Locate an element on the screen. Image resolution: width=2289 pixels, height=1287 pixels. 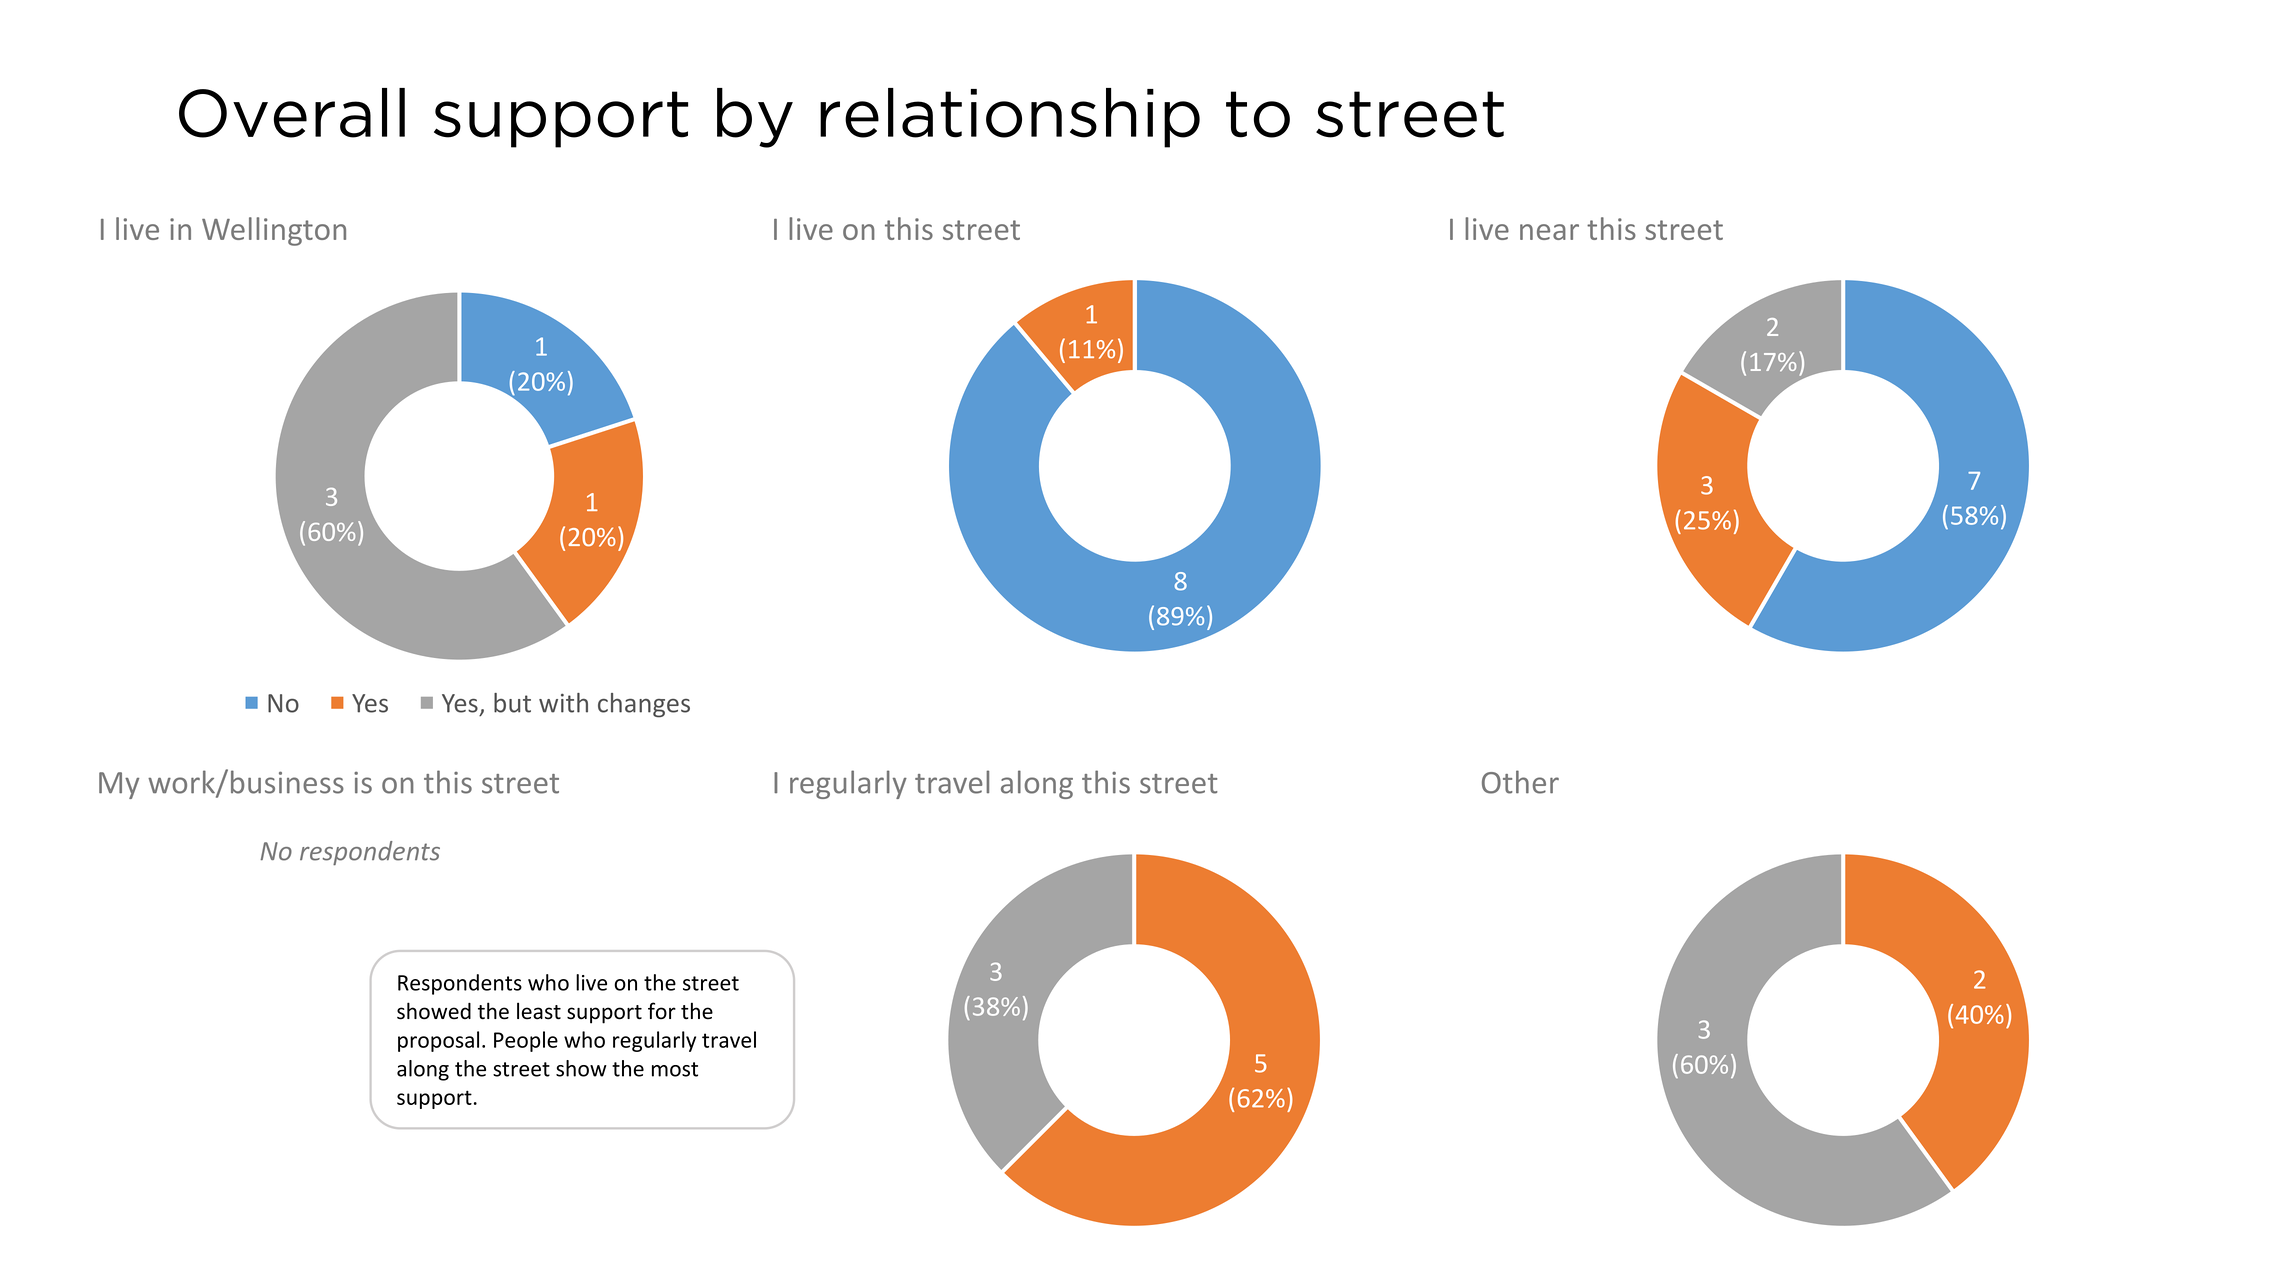
relationship is located at coordinates (1010, 118).
